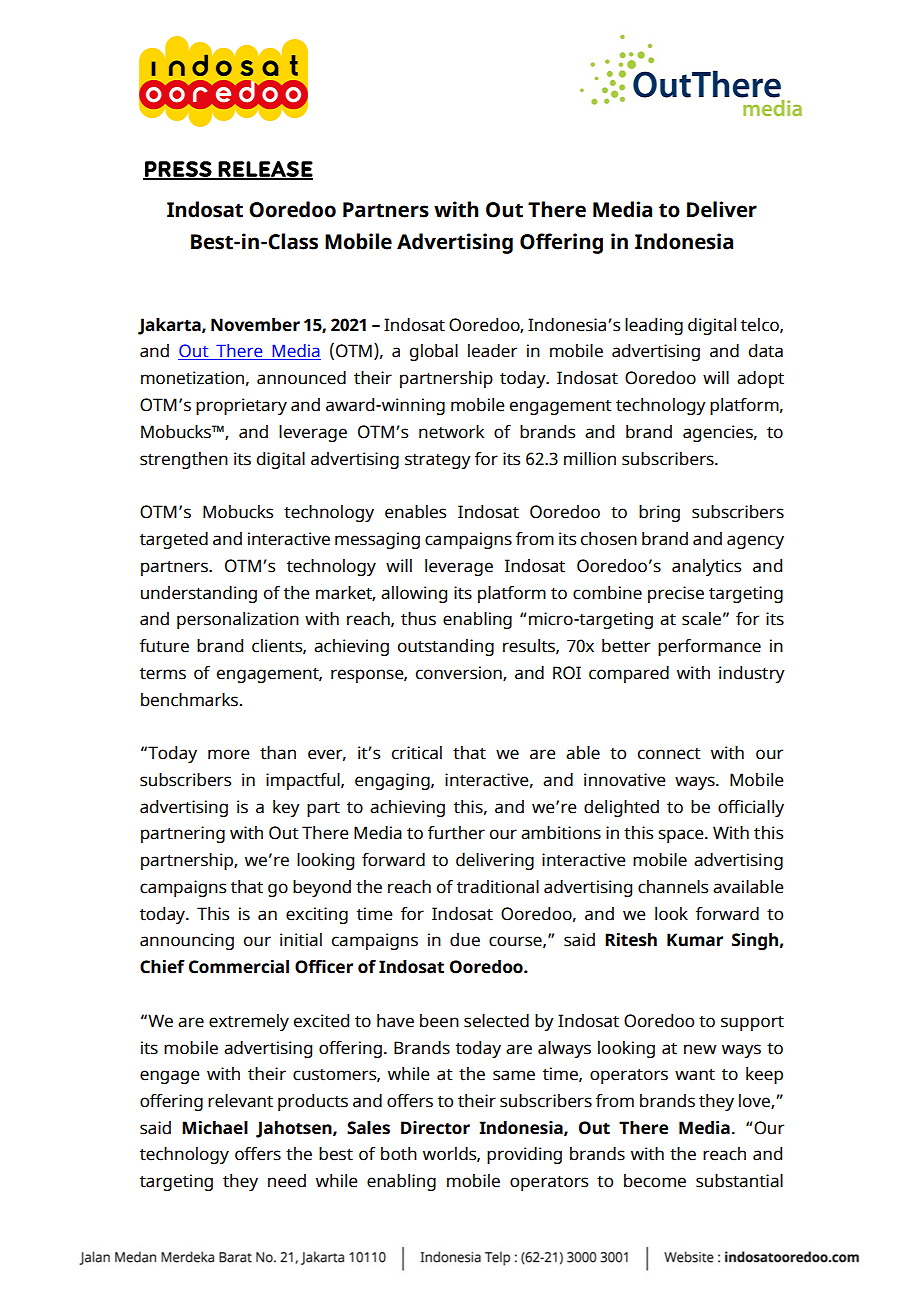  Describe the element at coordinates (492, 351) in the document. I see `leader` at that location.
